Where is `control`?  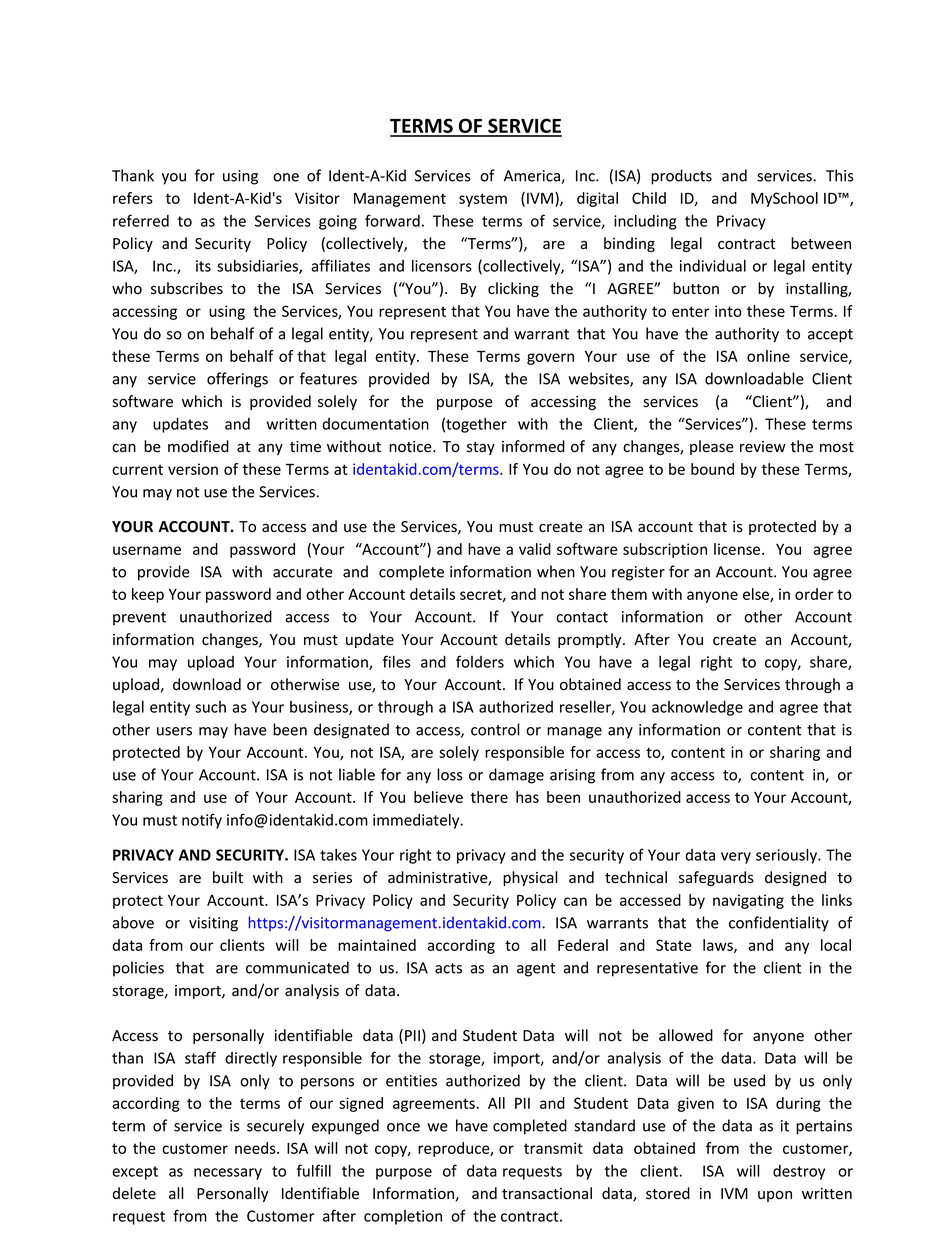 control is located at coordinates (495, 729).
